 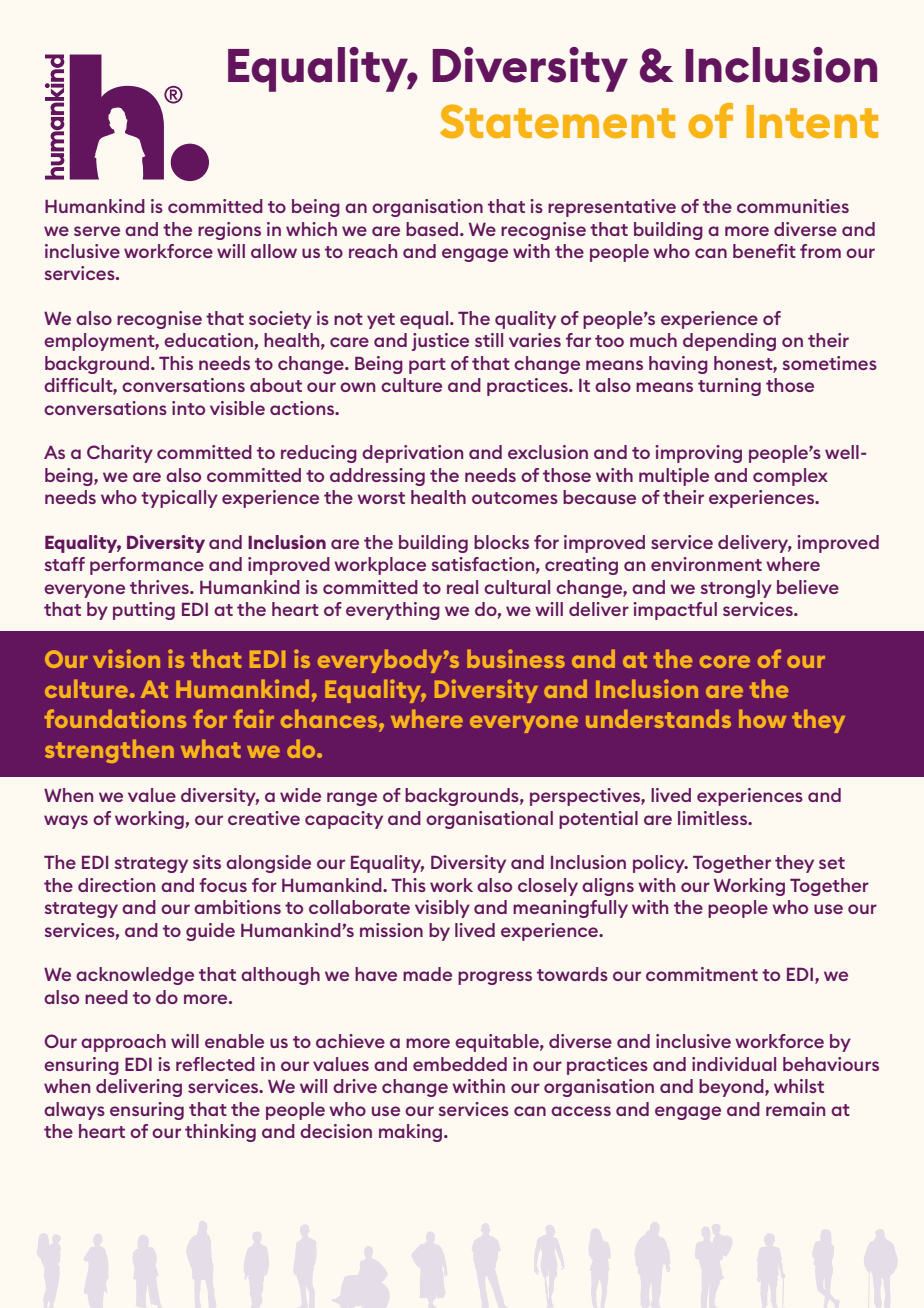 What do you see at coordinates (440, 342) in the image?
I see `justice` at bounding box center [440, 342].
